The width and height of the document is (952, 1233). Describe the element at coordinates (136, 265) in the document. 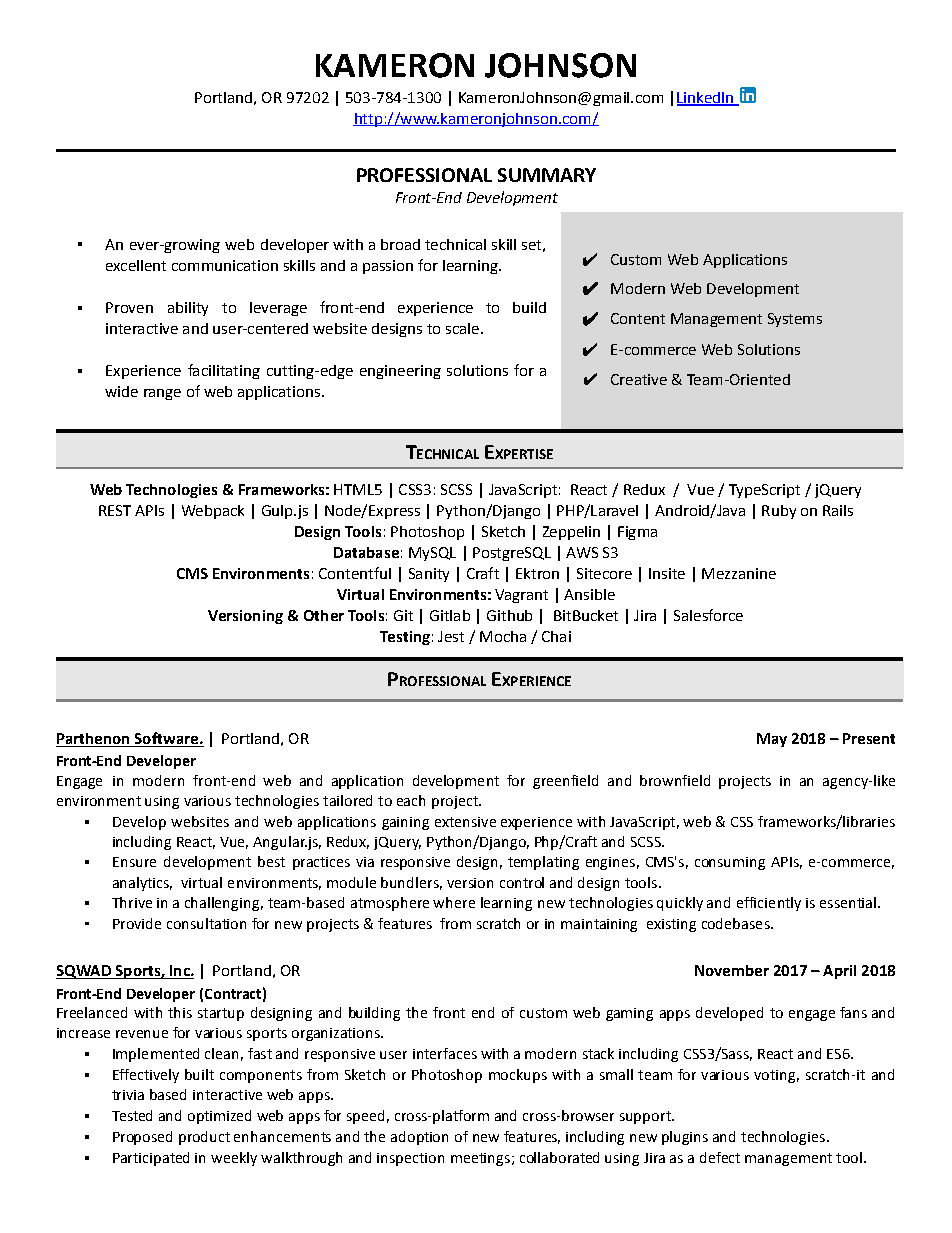

I see `excellent` at that location.
